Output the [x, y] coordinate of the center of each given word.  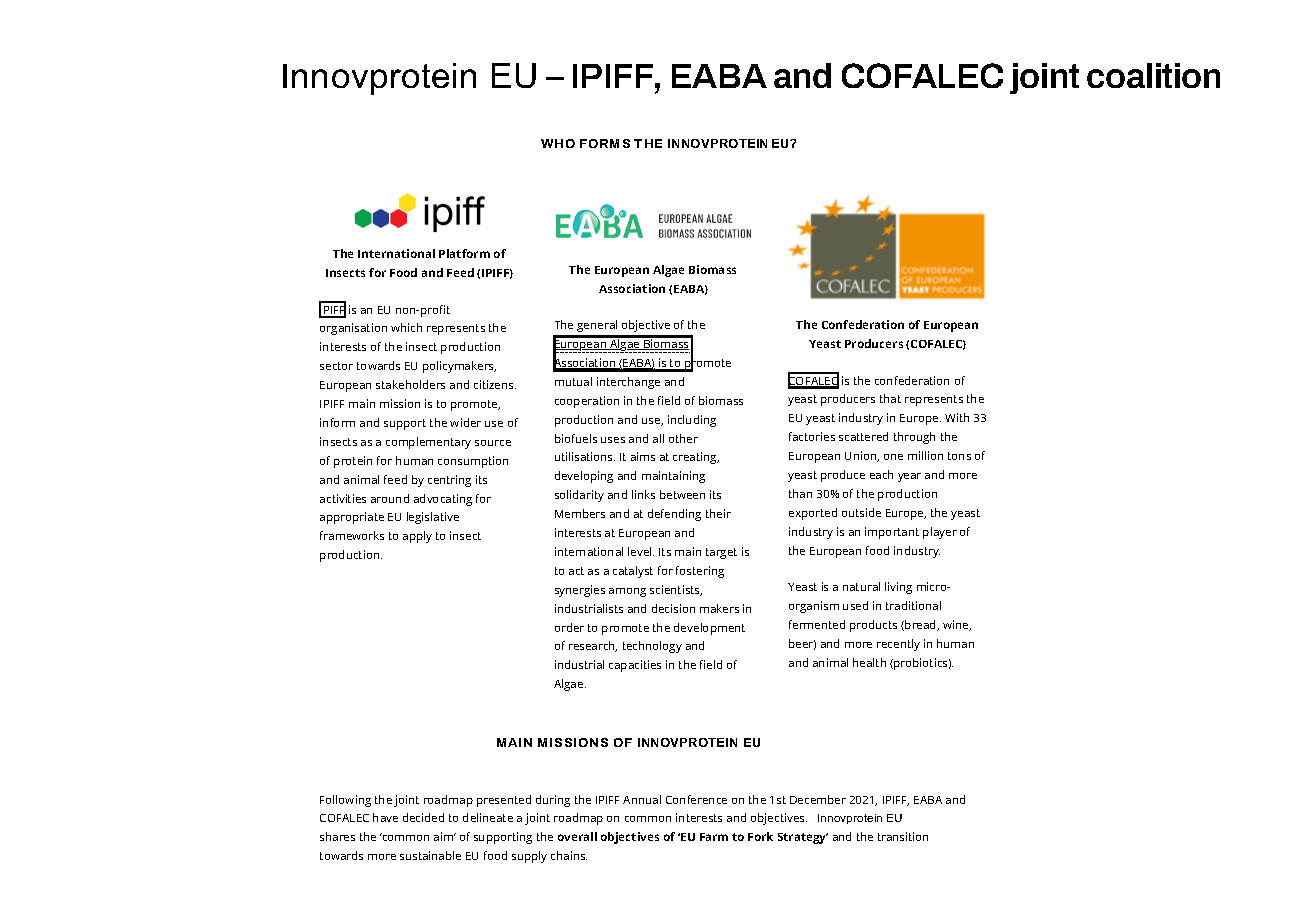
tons [959, 456]
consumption [473, 462]
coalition [1153, 75]
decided [423, 817]
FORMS [605, 143]
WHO [558, 143]
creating [696, 458]
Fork [760, 836]
